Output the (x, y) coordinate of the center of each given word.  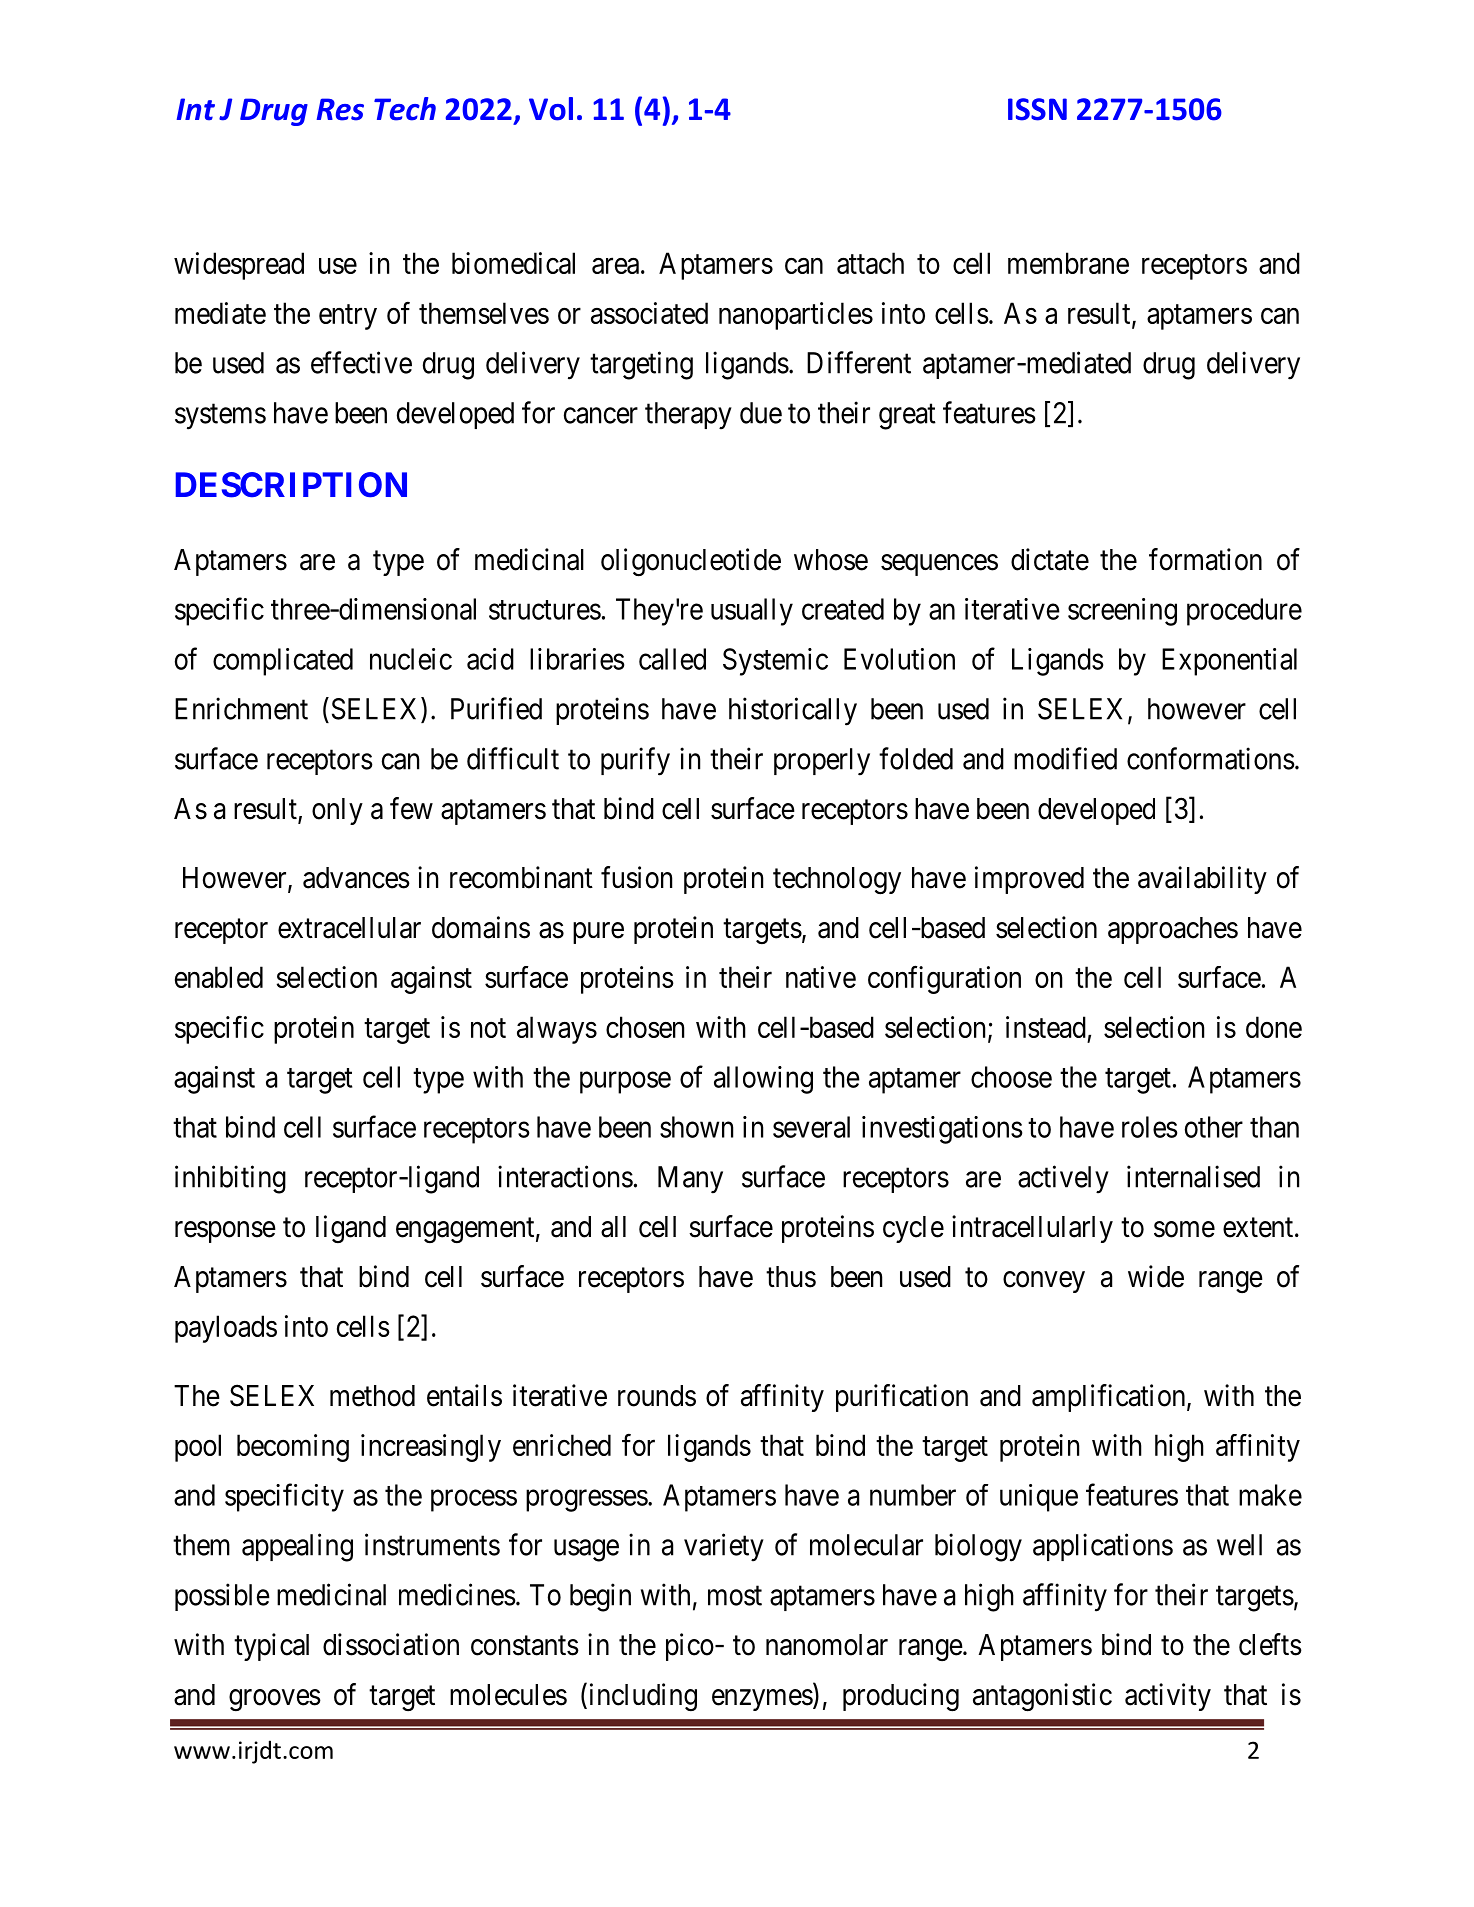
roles (1149, 1127)
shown (696, 1127)
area (615, 266)
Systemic (775, 662)
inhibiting (230, 1179)
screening (1122, 612)
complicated (283, 662)
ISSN (1037, 109)
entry (348, 317)
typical (271, 1647)
